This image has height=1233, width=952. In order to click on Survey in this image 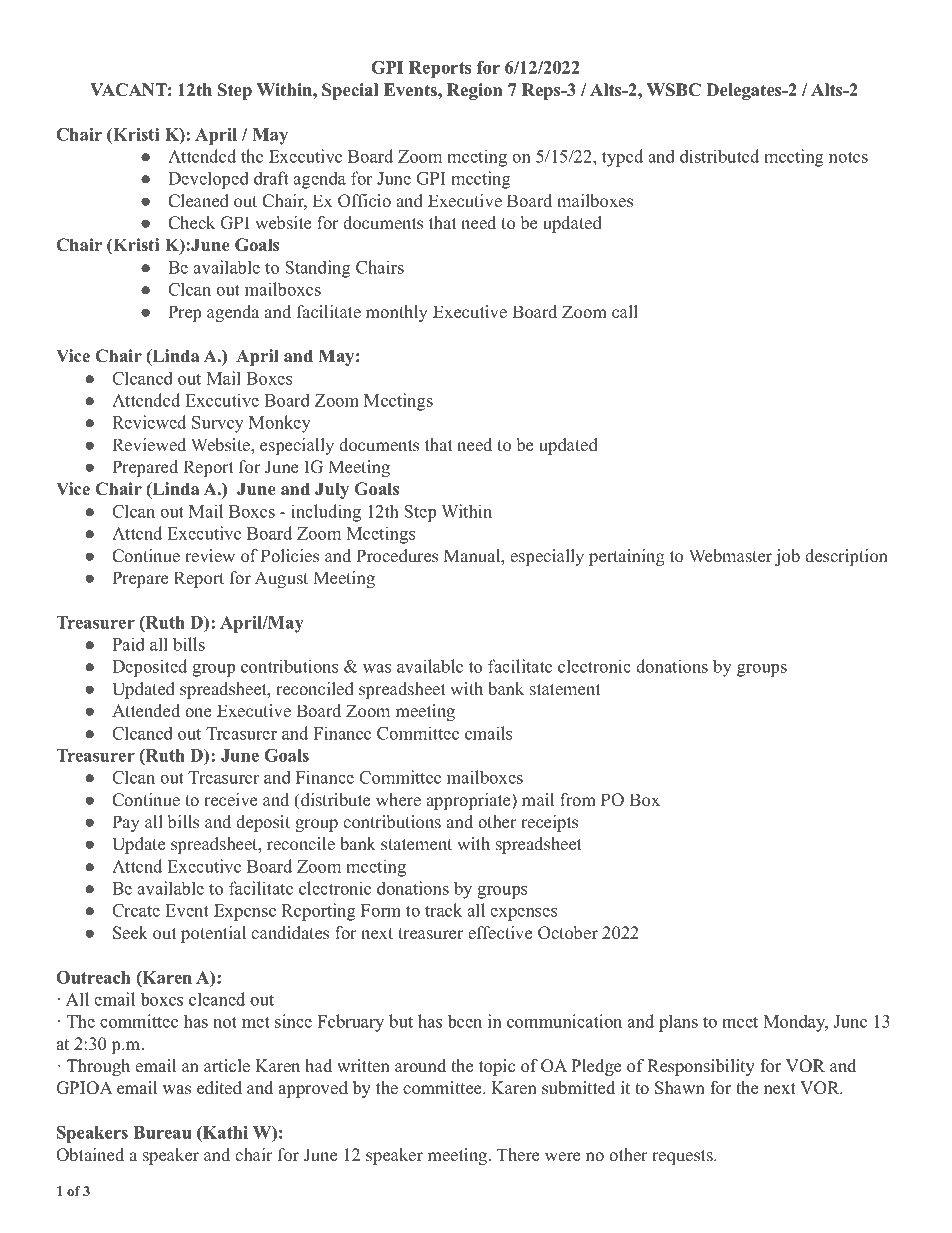, I will do `click(218, 424)`.
